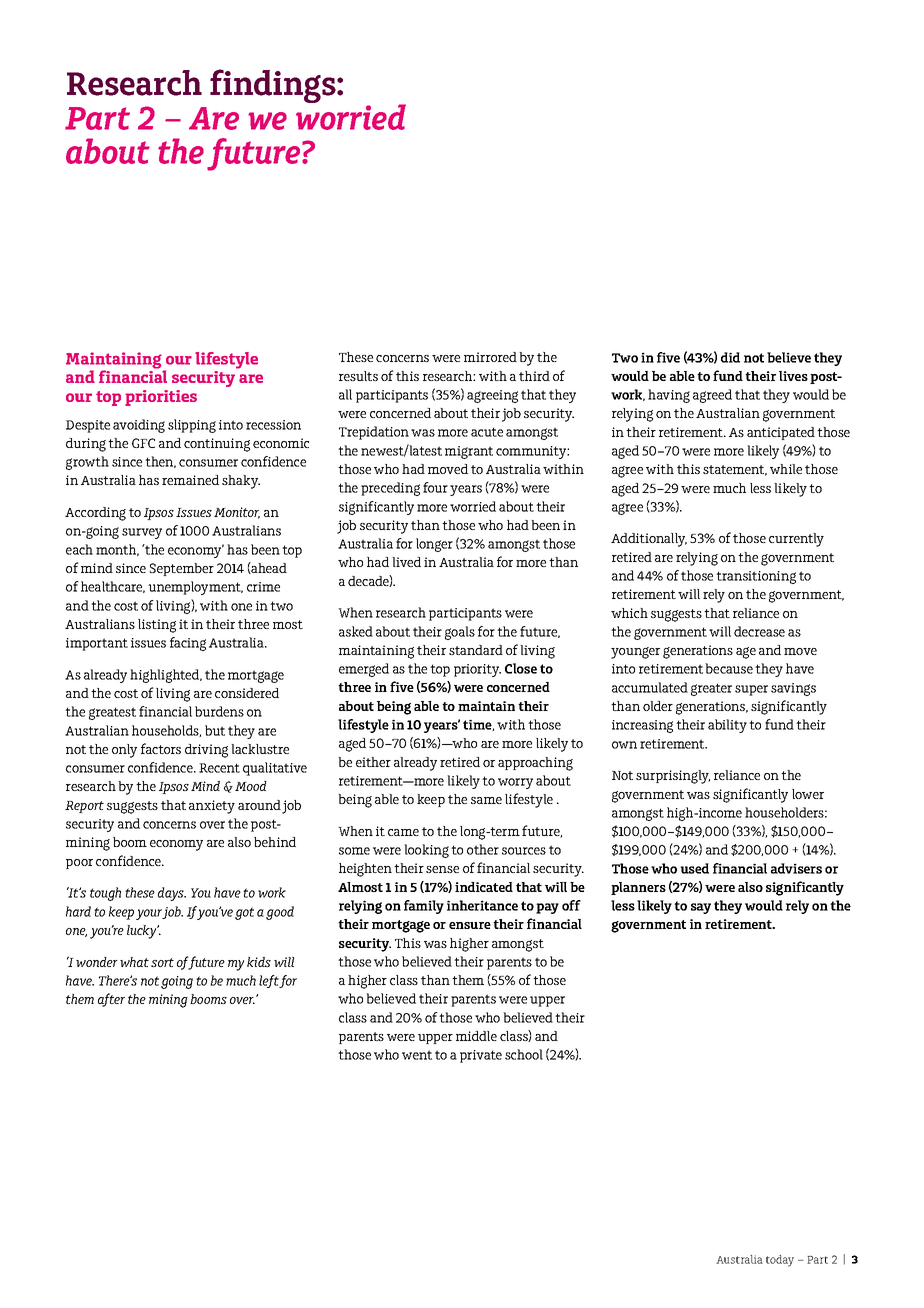 The height and width of the screenshot is (1308, 924). Describe the element at coordinates (701, 908) in the screenshot. I see `say` at that location.
